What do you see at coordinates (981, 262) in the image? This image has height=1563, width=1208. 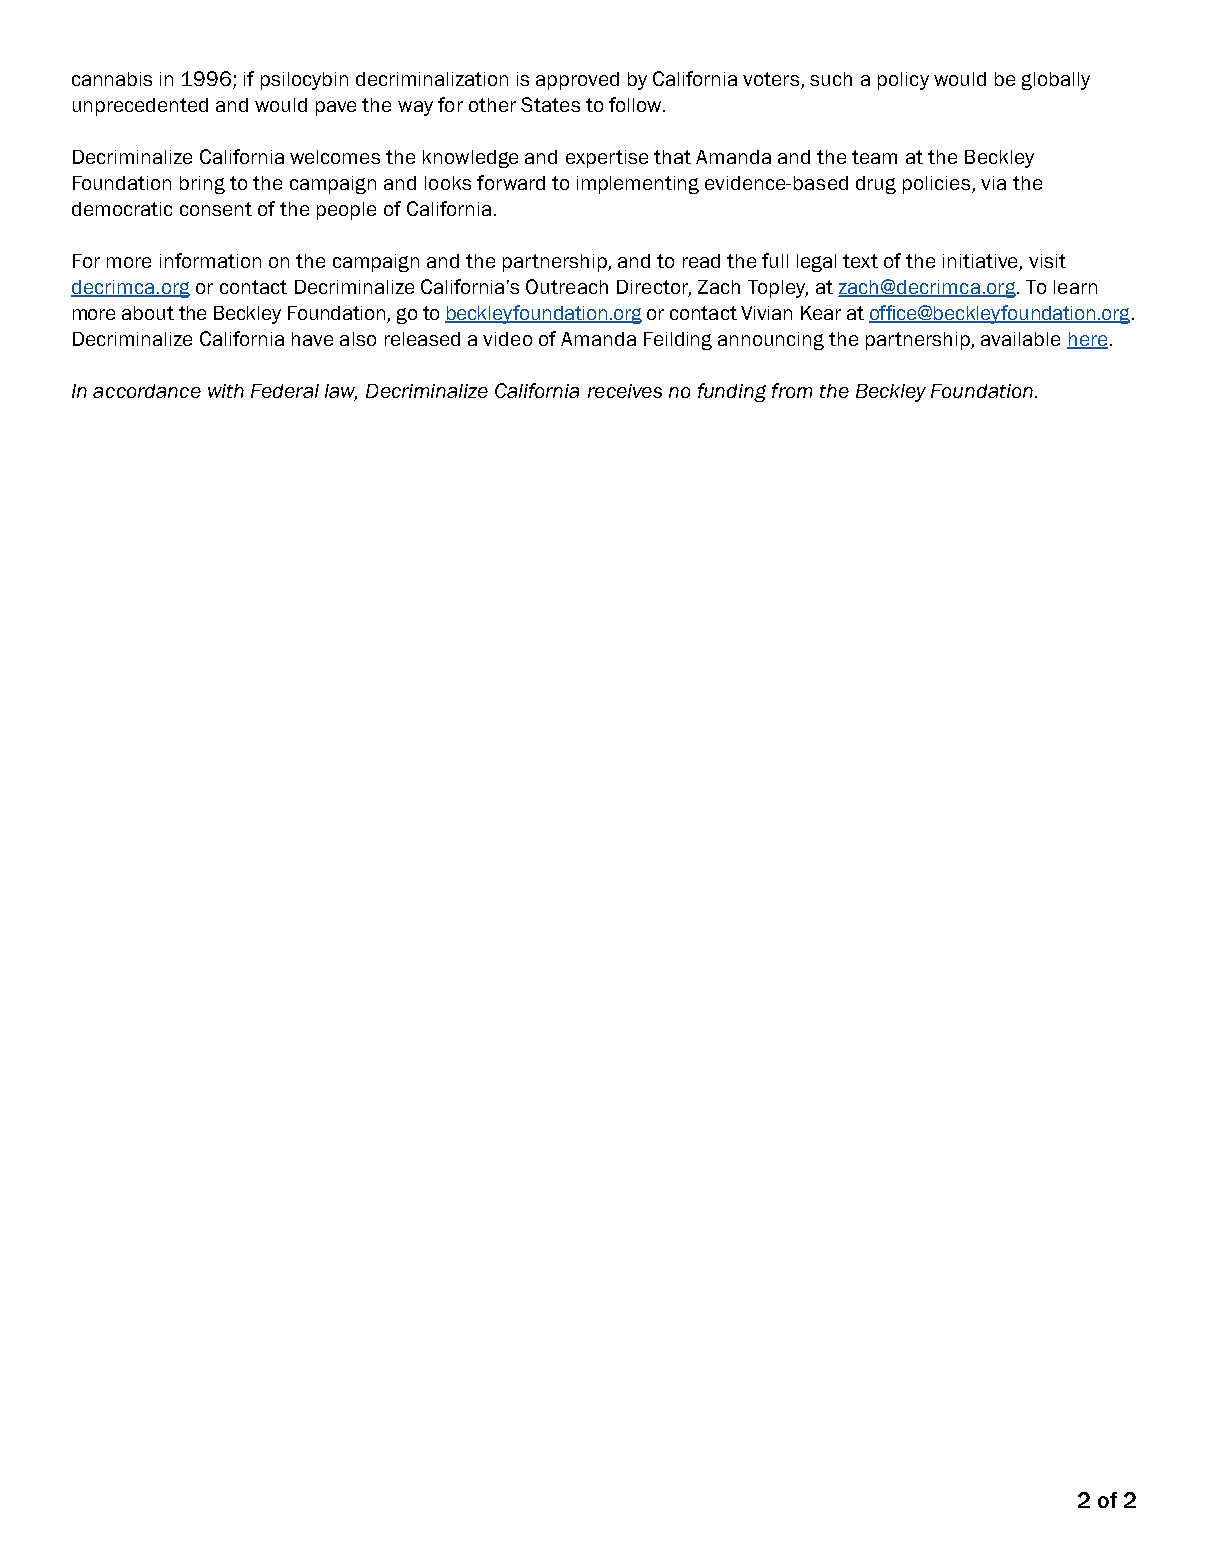 I see `initiative` at bounding box center [981, 262].
